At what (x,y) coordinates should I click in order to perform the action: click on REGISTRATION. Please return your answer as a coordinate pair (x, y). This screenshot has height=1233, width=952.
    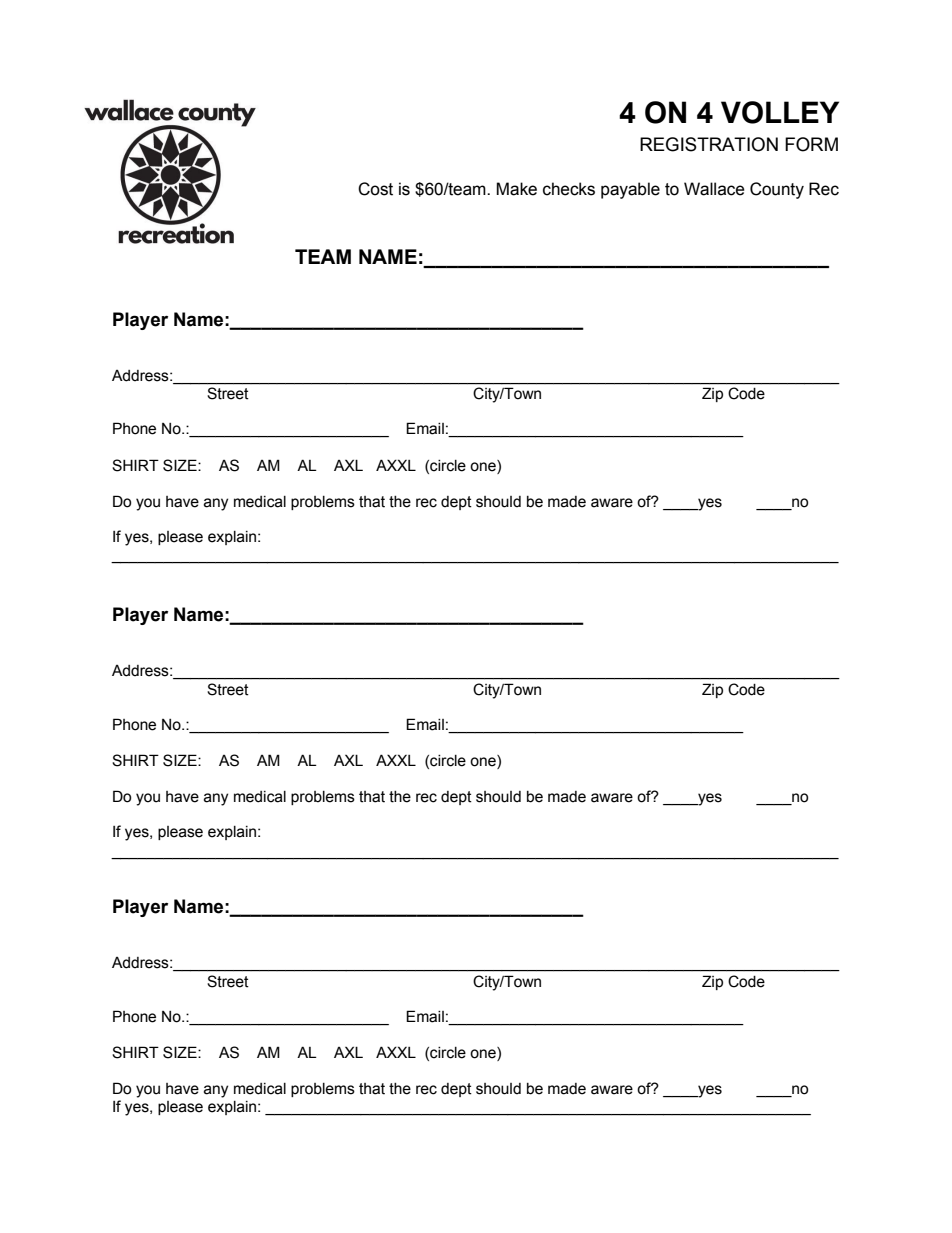
    Looking at the image, I should click on (709, 144).
